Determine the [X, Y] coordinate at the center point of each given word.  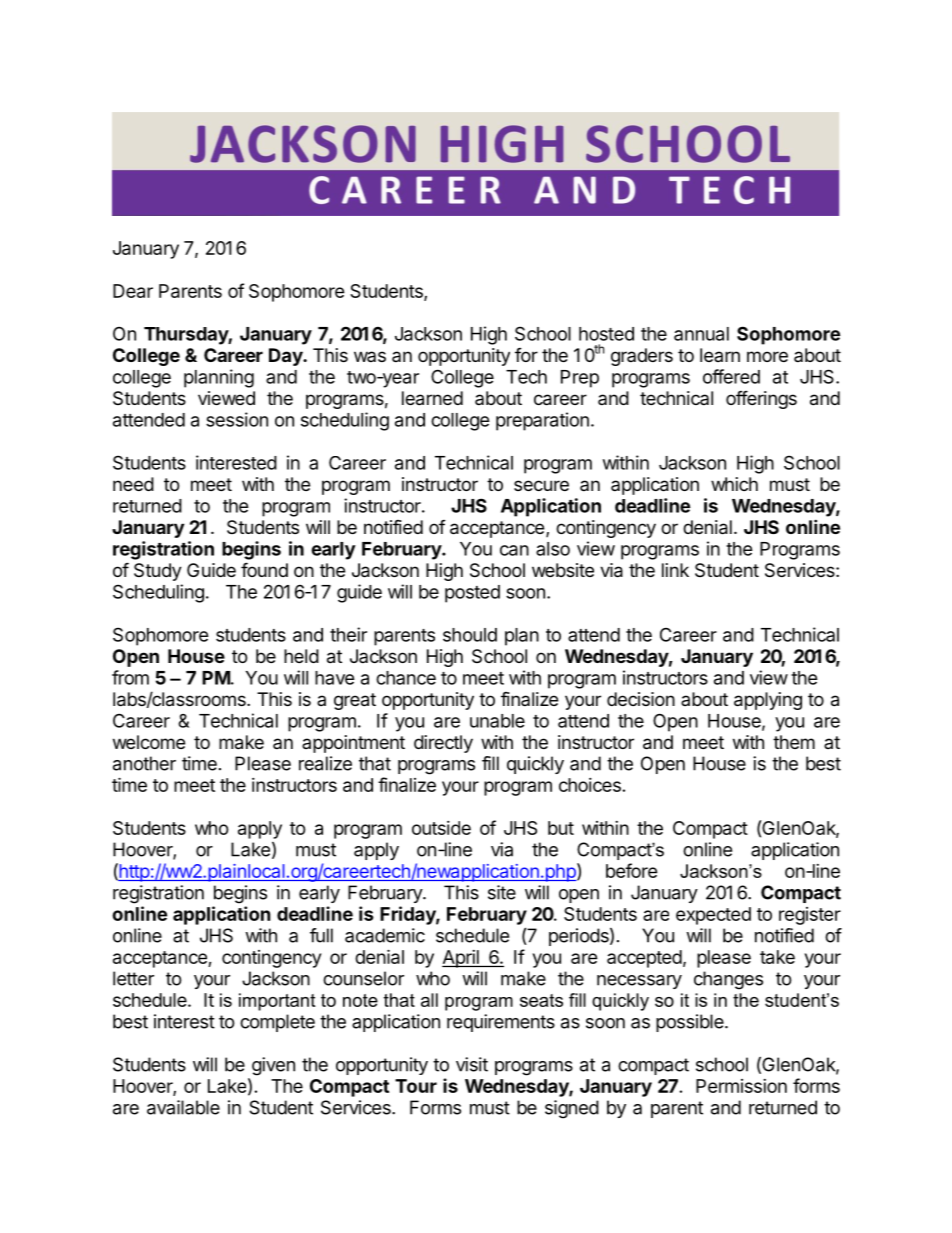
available [183, 1107]
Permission [741, 1086]
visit [472, 1064]
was [370, 356]
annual [701, 334]
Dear [133, 291]
